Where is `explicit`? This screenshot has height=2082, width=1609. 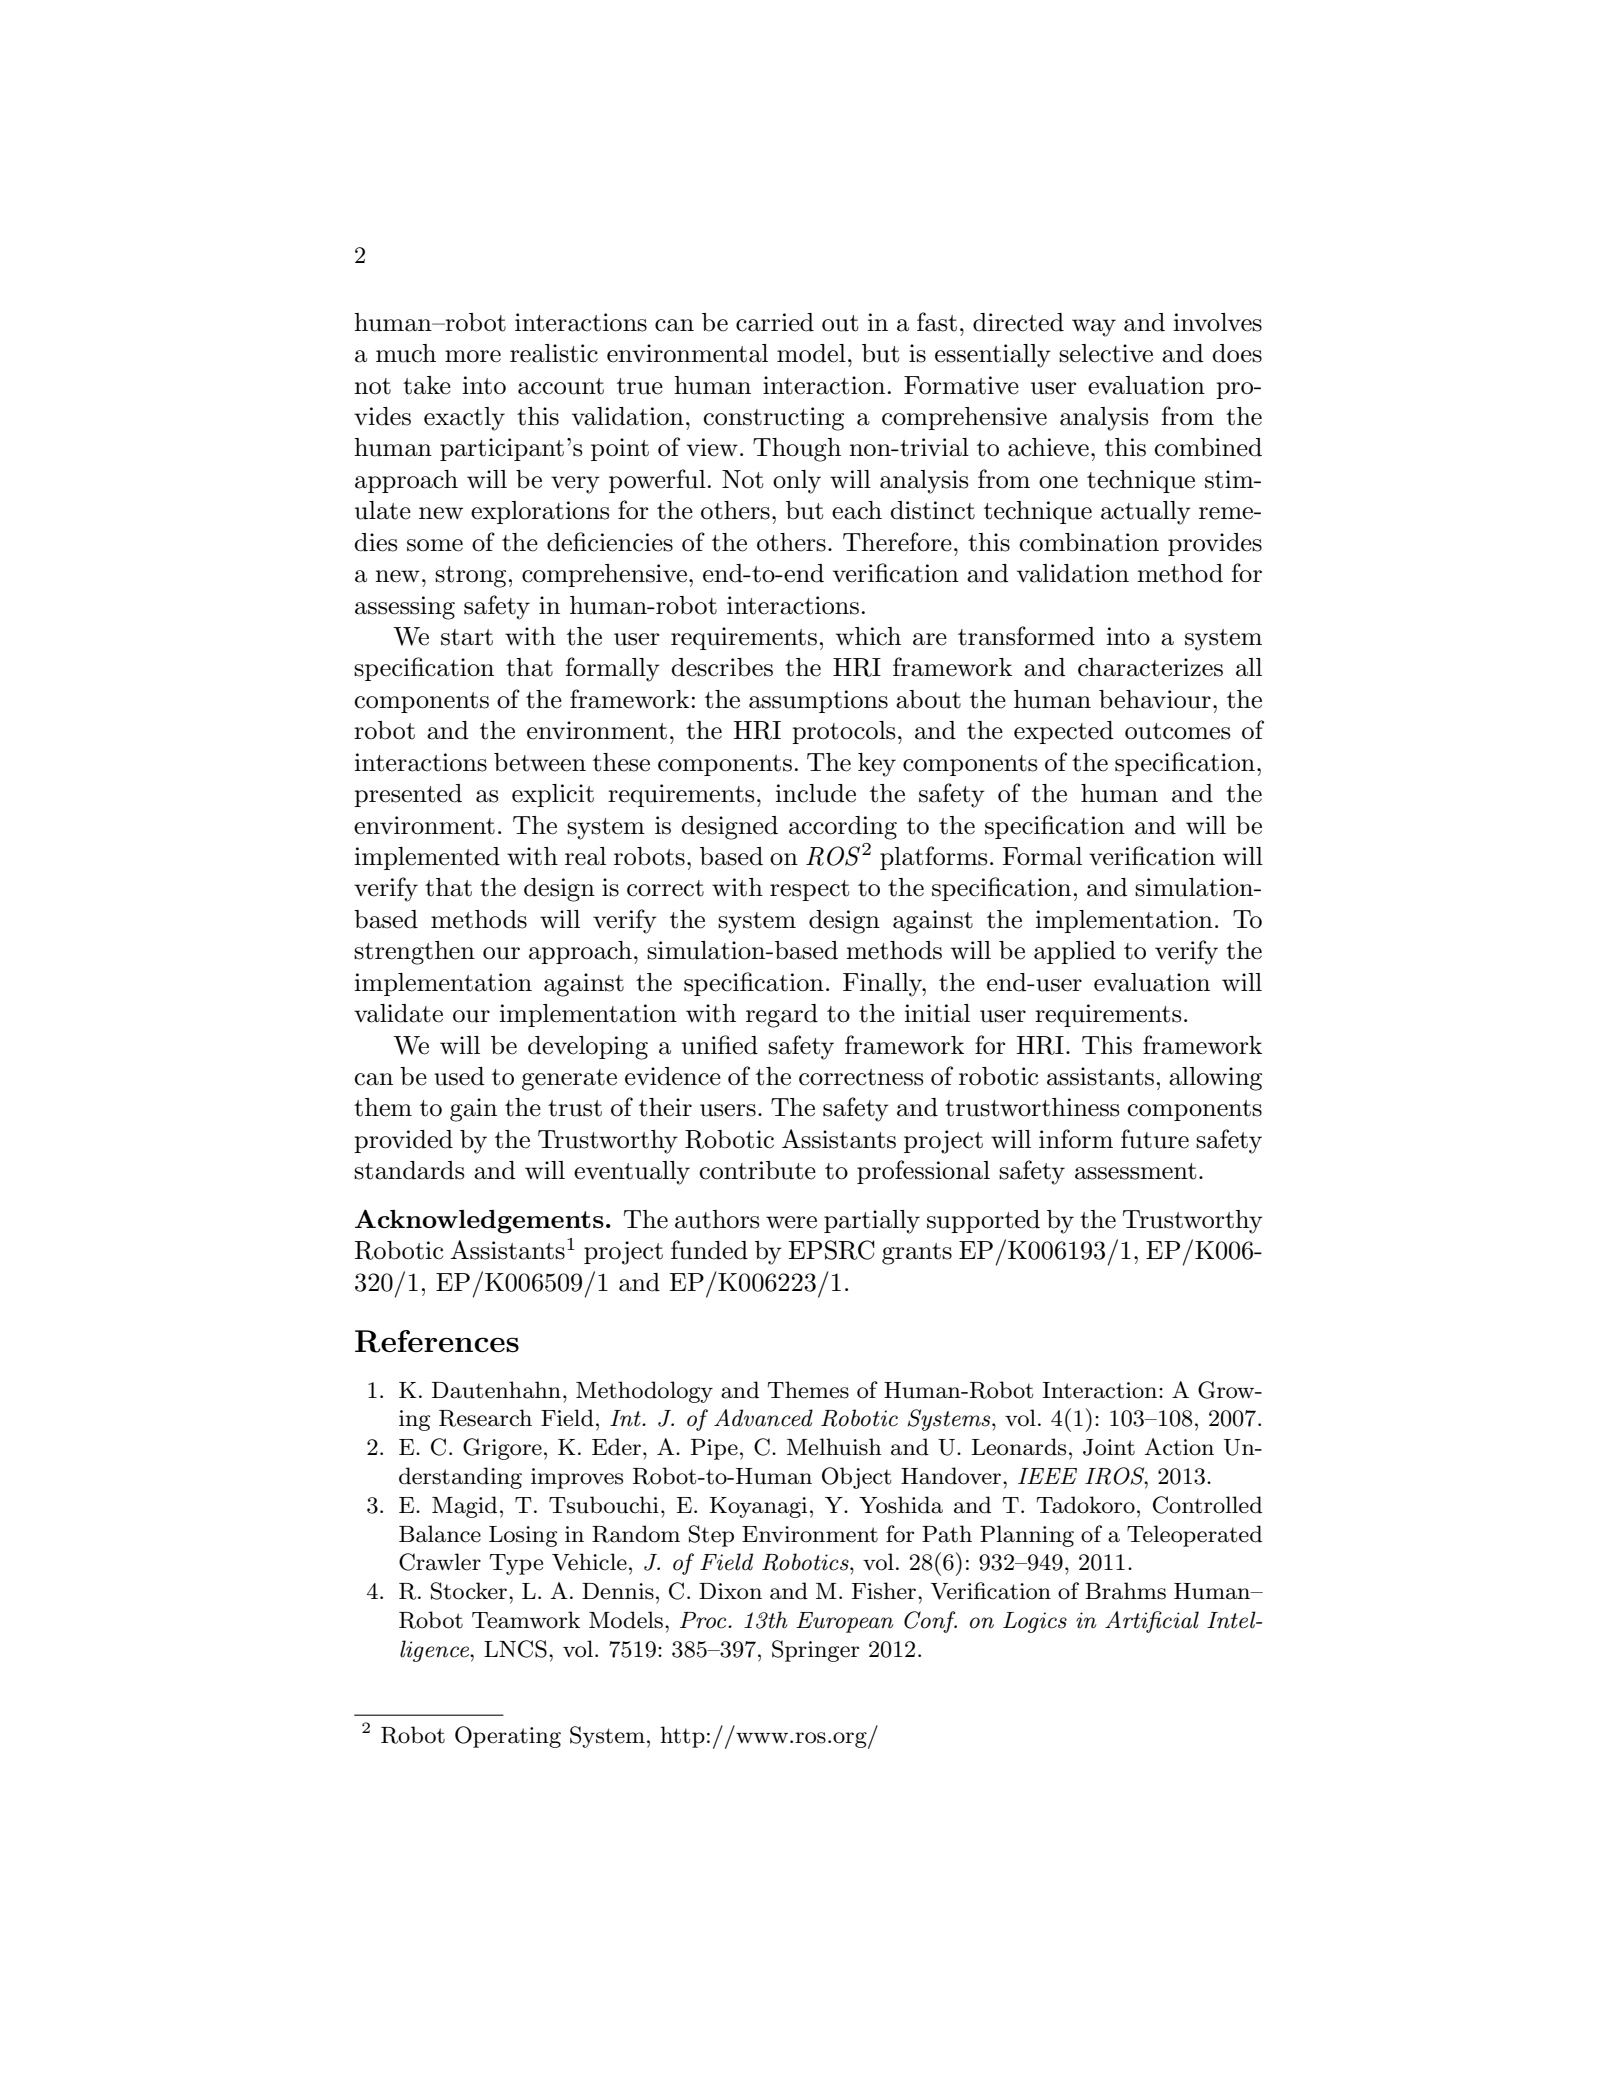 explicit is located at coordinates (553, 795).
